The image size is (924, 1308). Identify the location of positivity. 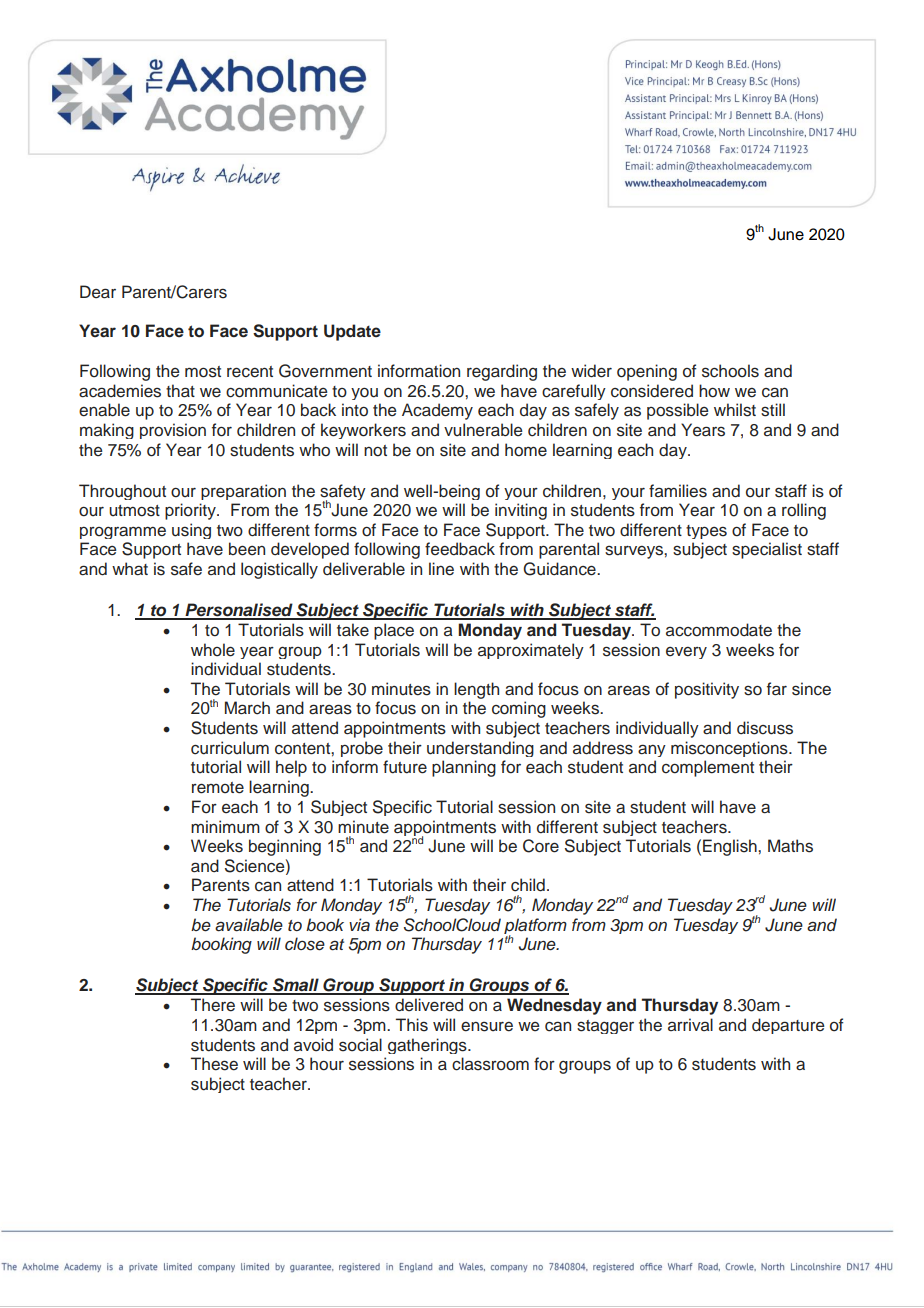
(707, 690).
